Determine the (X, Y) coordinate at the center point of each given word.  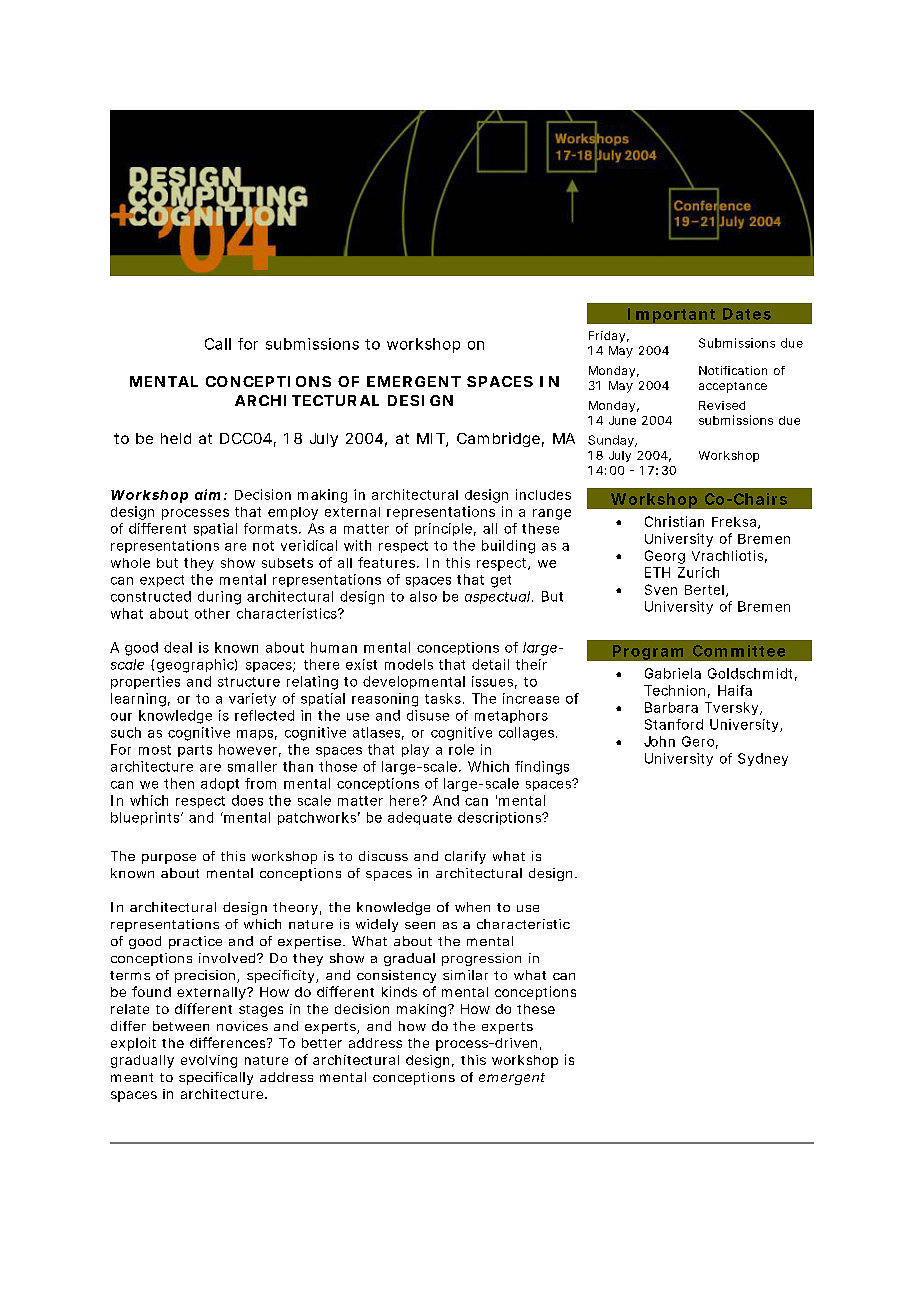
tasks (443, 698)
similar (465, 975)
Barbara (671, 707)
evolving (209, 1061)
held (176, 438)
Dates (747, 314)
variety (252, 699)
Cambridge (498, 439)
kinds (399, 991)
